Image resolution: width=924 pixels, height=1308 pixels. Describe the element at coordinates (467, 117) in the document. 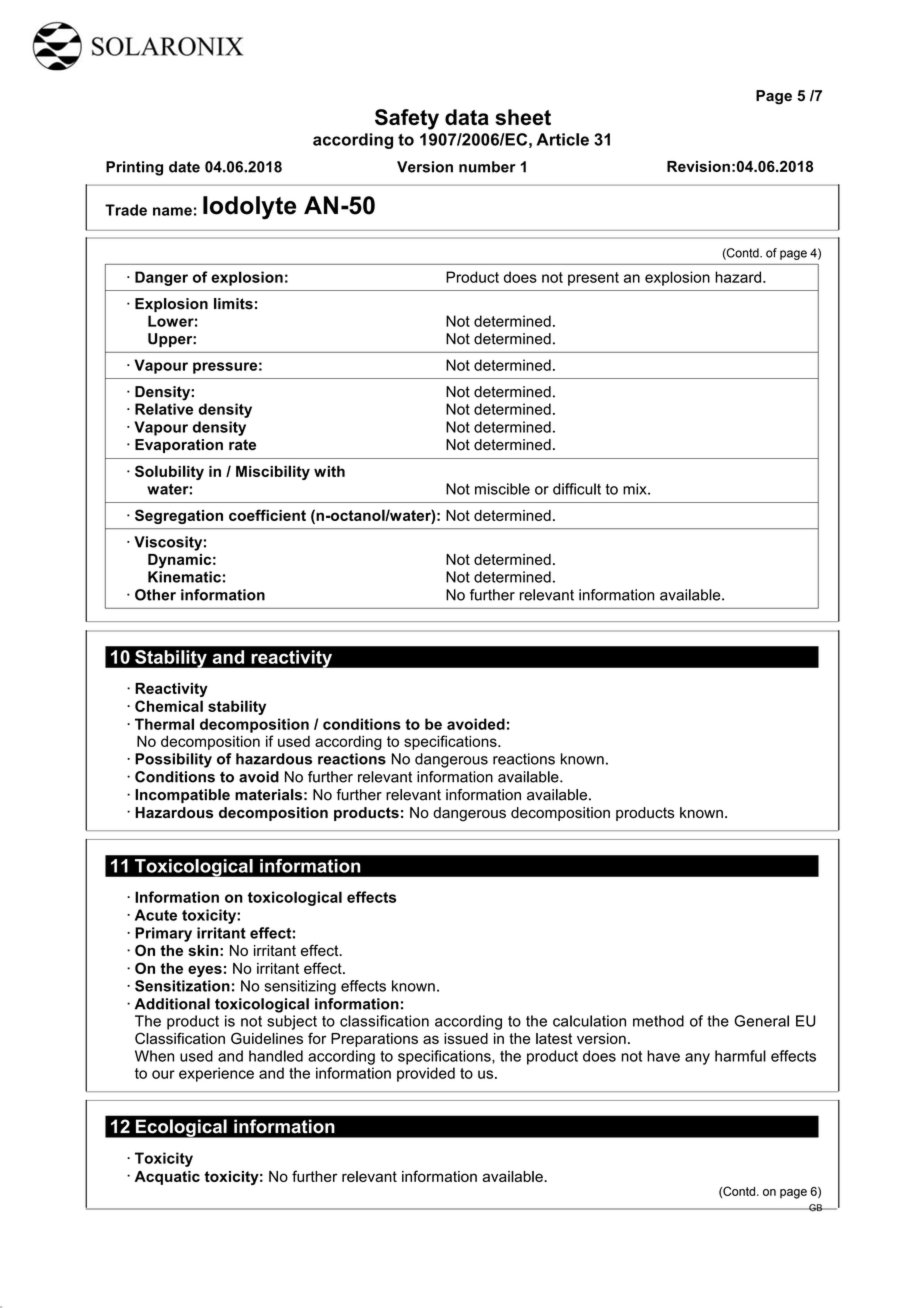

I see `data` at that location.
